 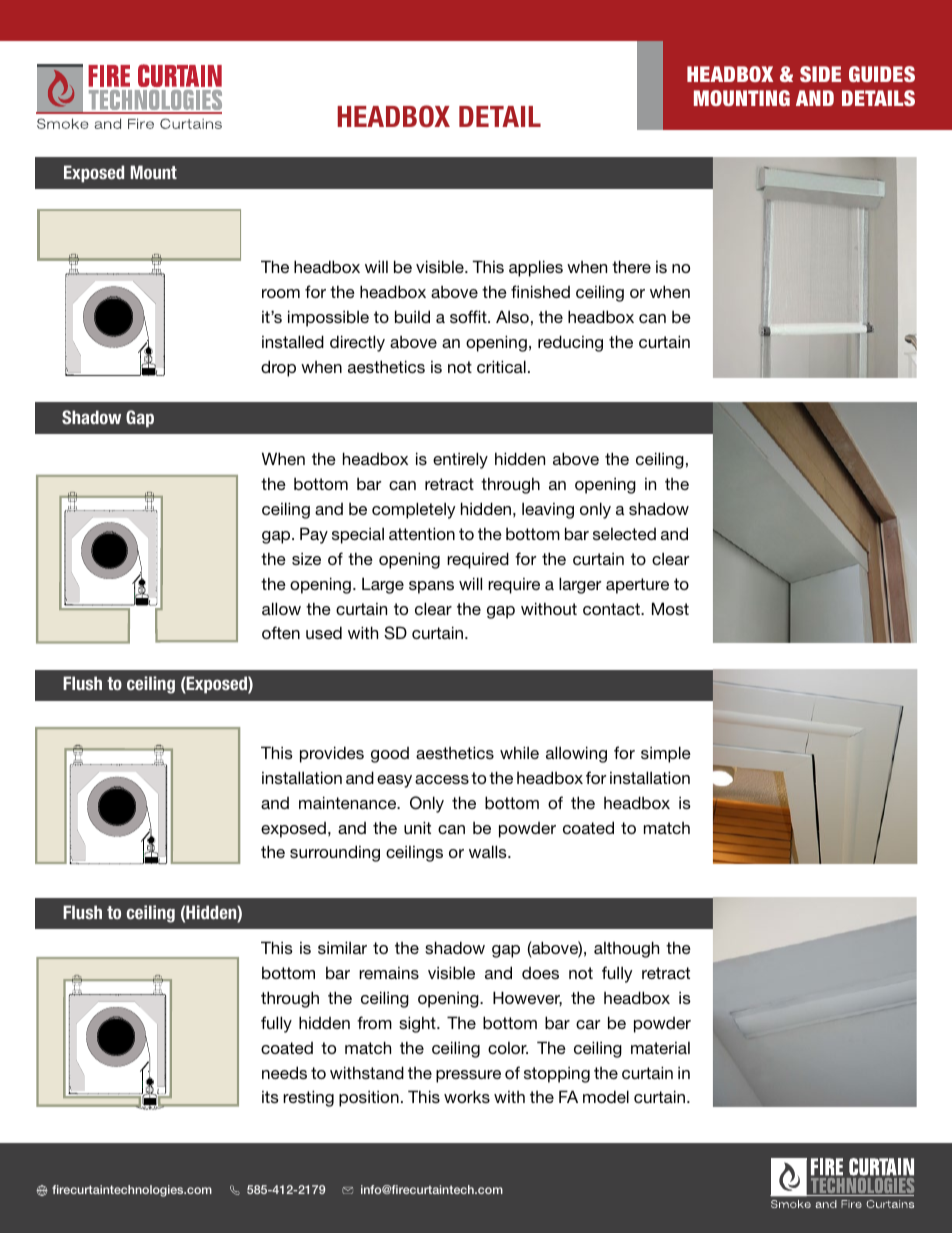 What do you see at coordinates (357, 343) in the screenshot?
I see `directly` at bounding box center [357, 343].
